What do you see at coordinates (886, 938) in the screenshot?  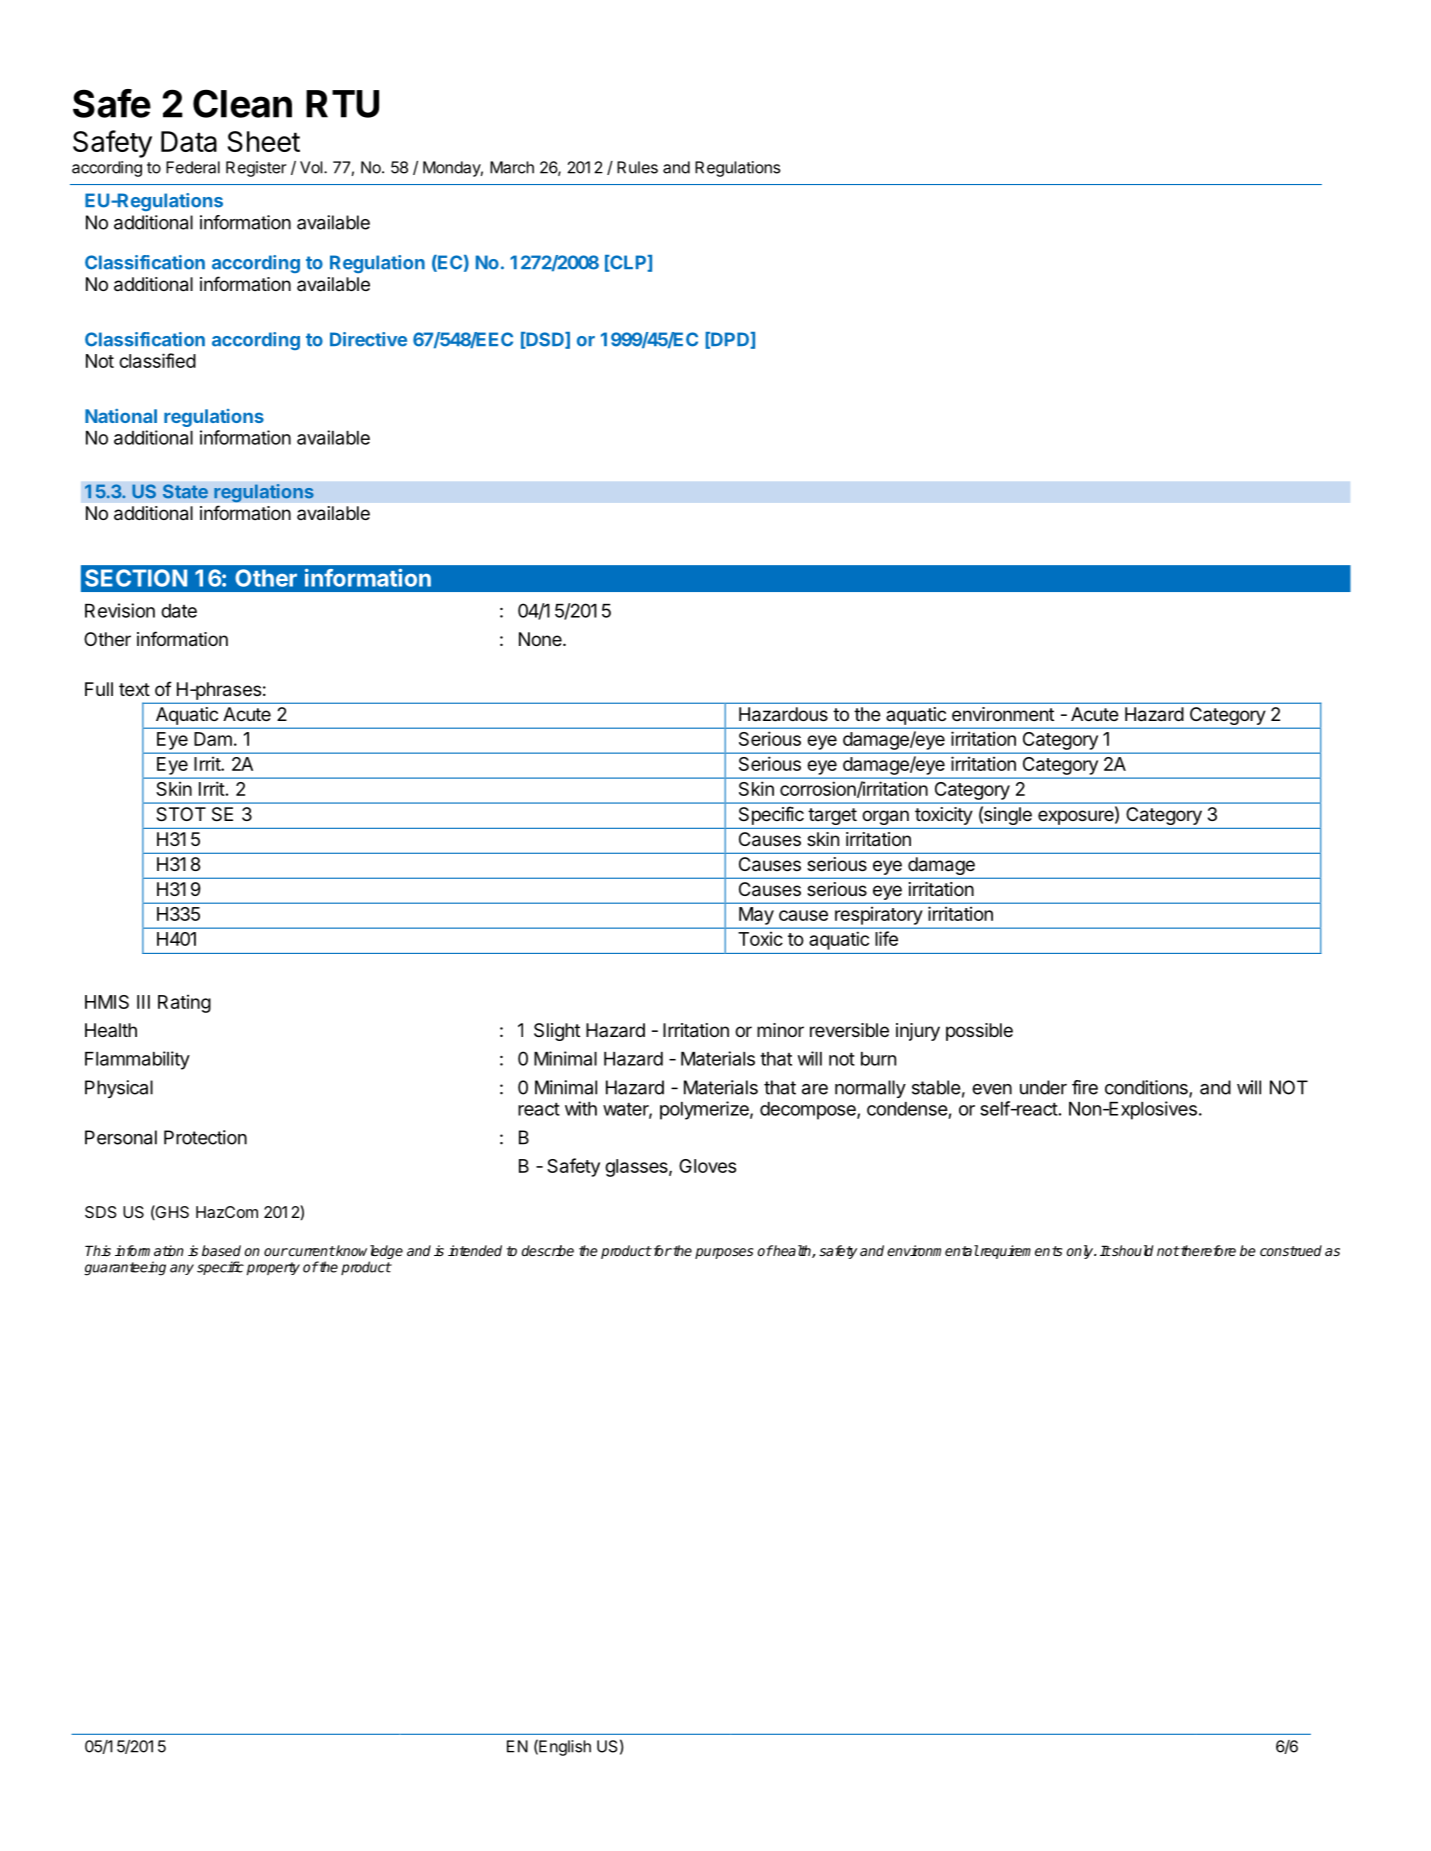 I see `life` at bounding box center [886, 938].
